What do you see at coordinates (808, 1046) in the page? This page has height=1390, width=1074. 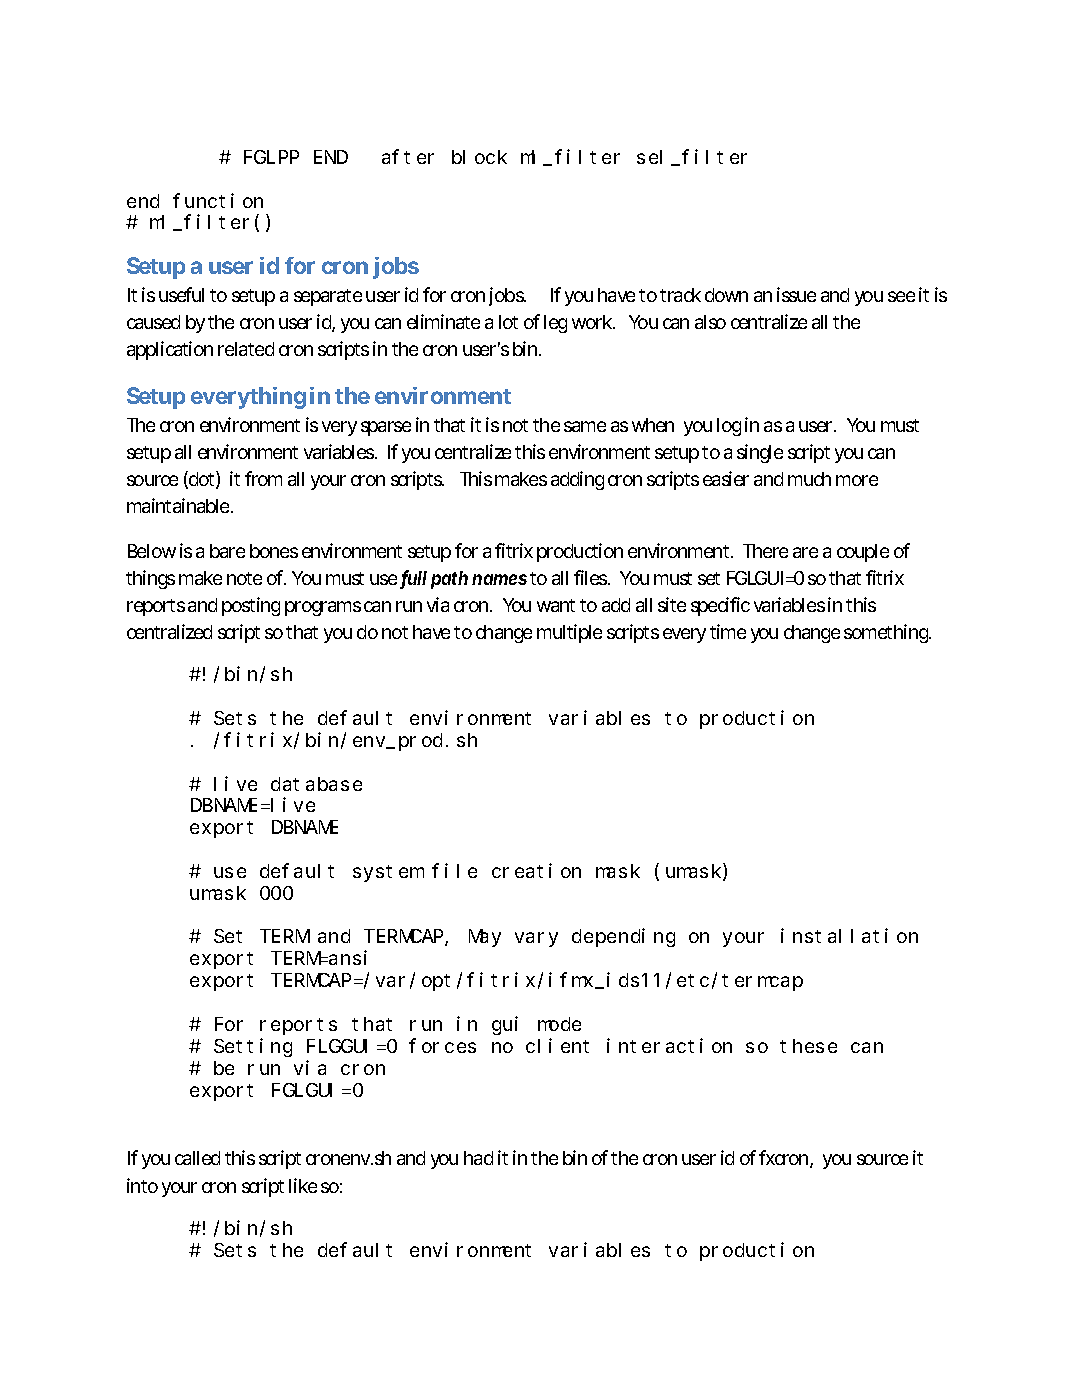 I see `these` at bounding box center [808, 1046].
